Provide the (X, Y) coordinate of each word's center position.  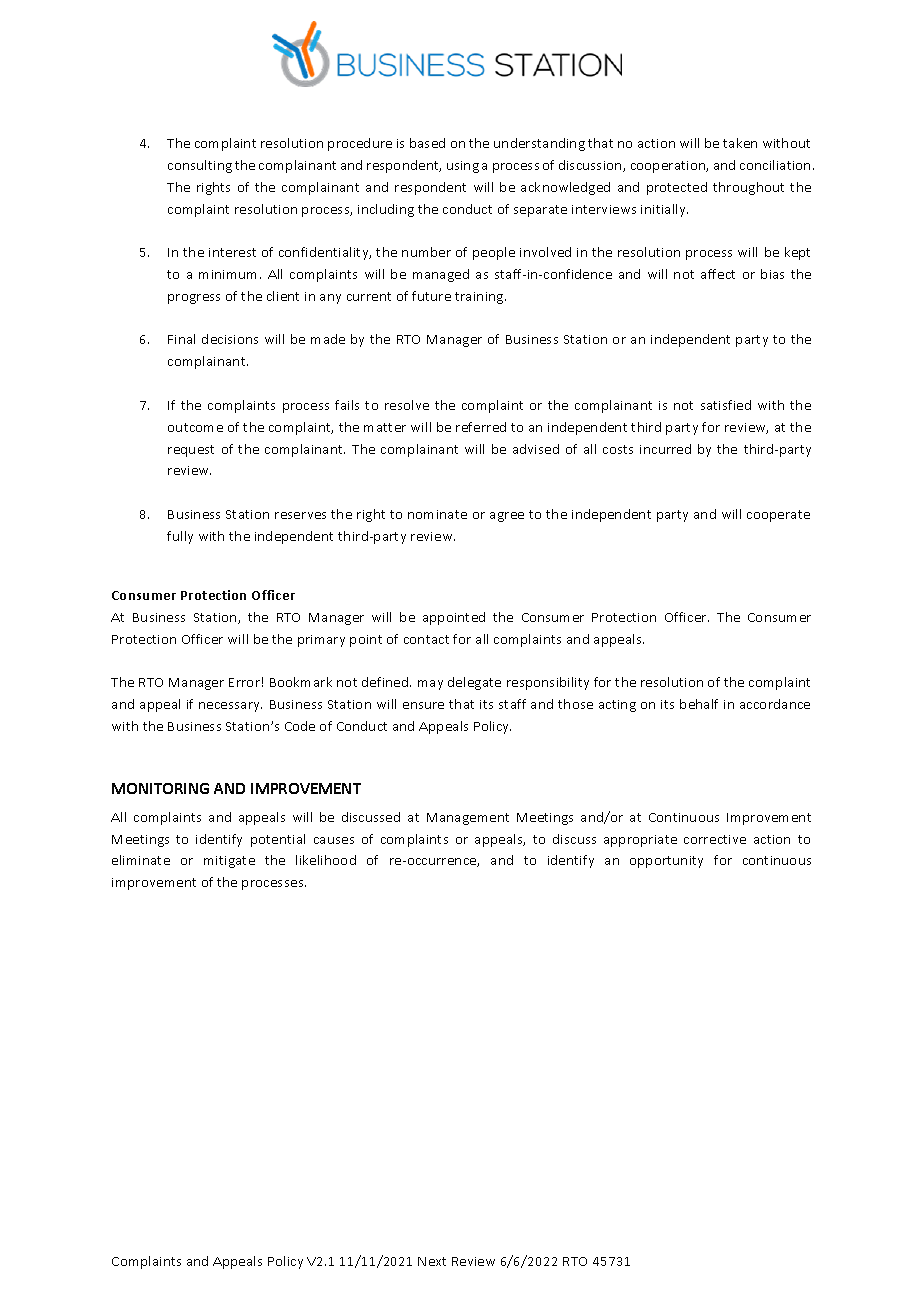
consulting (200, 166)
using (463, 167)
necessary (230, 707)
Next (432, 1261)
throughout (748, 188)
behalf (699, 704)
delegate (474, 683)
